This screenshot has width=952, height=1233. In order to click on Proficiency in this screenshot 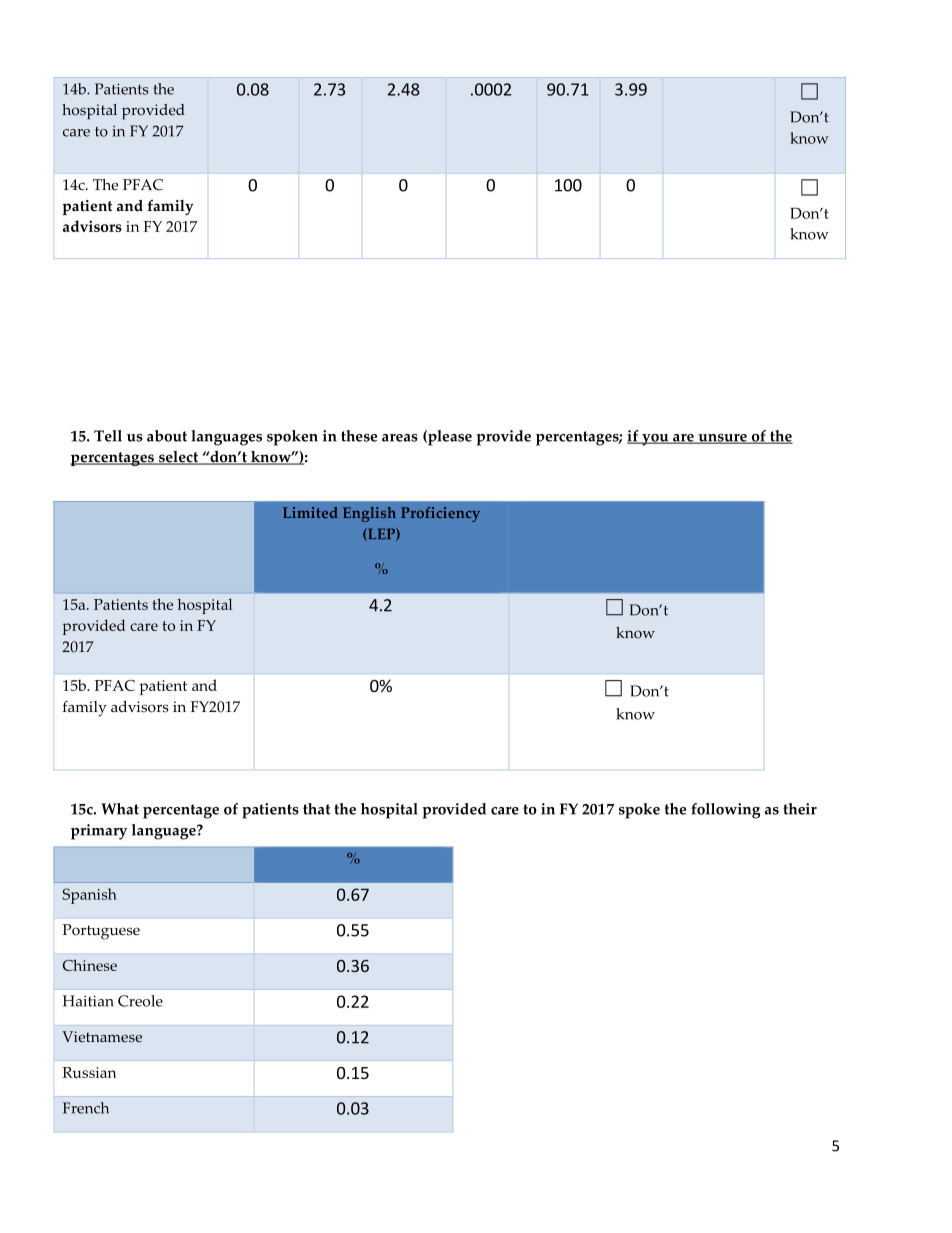, I will do `click(440, 514)`.
